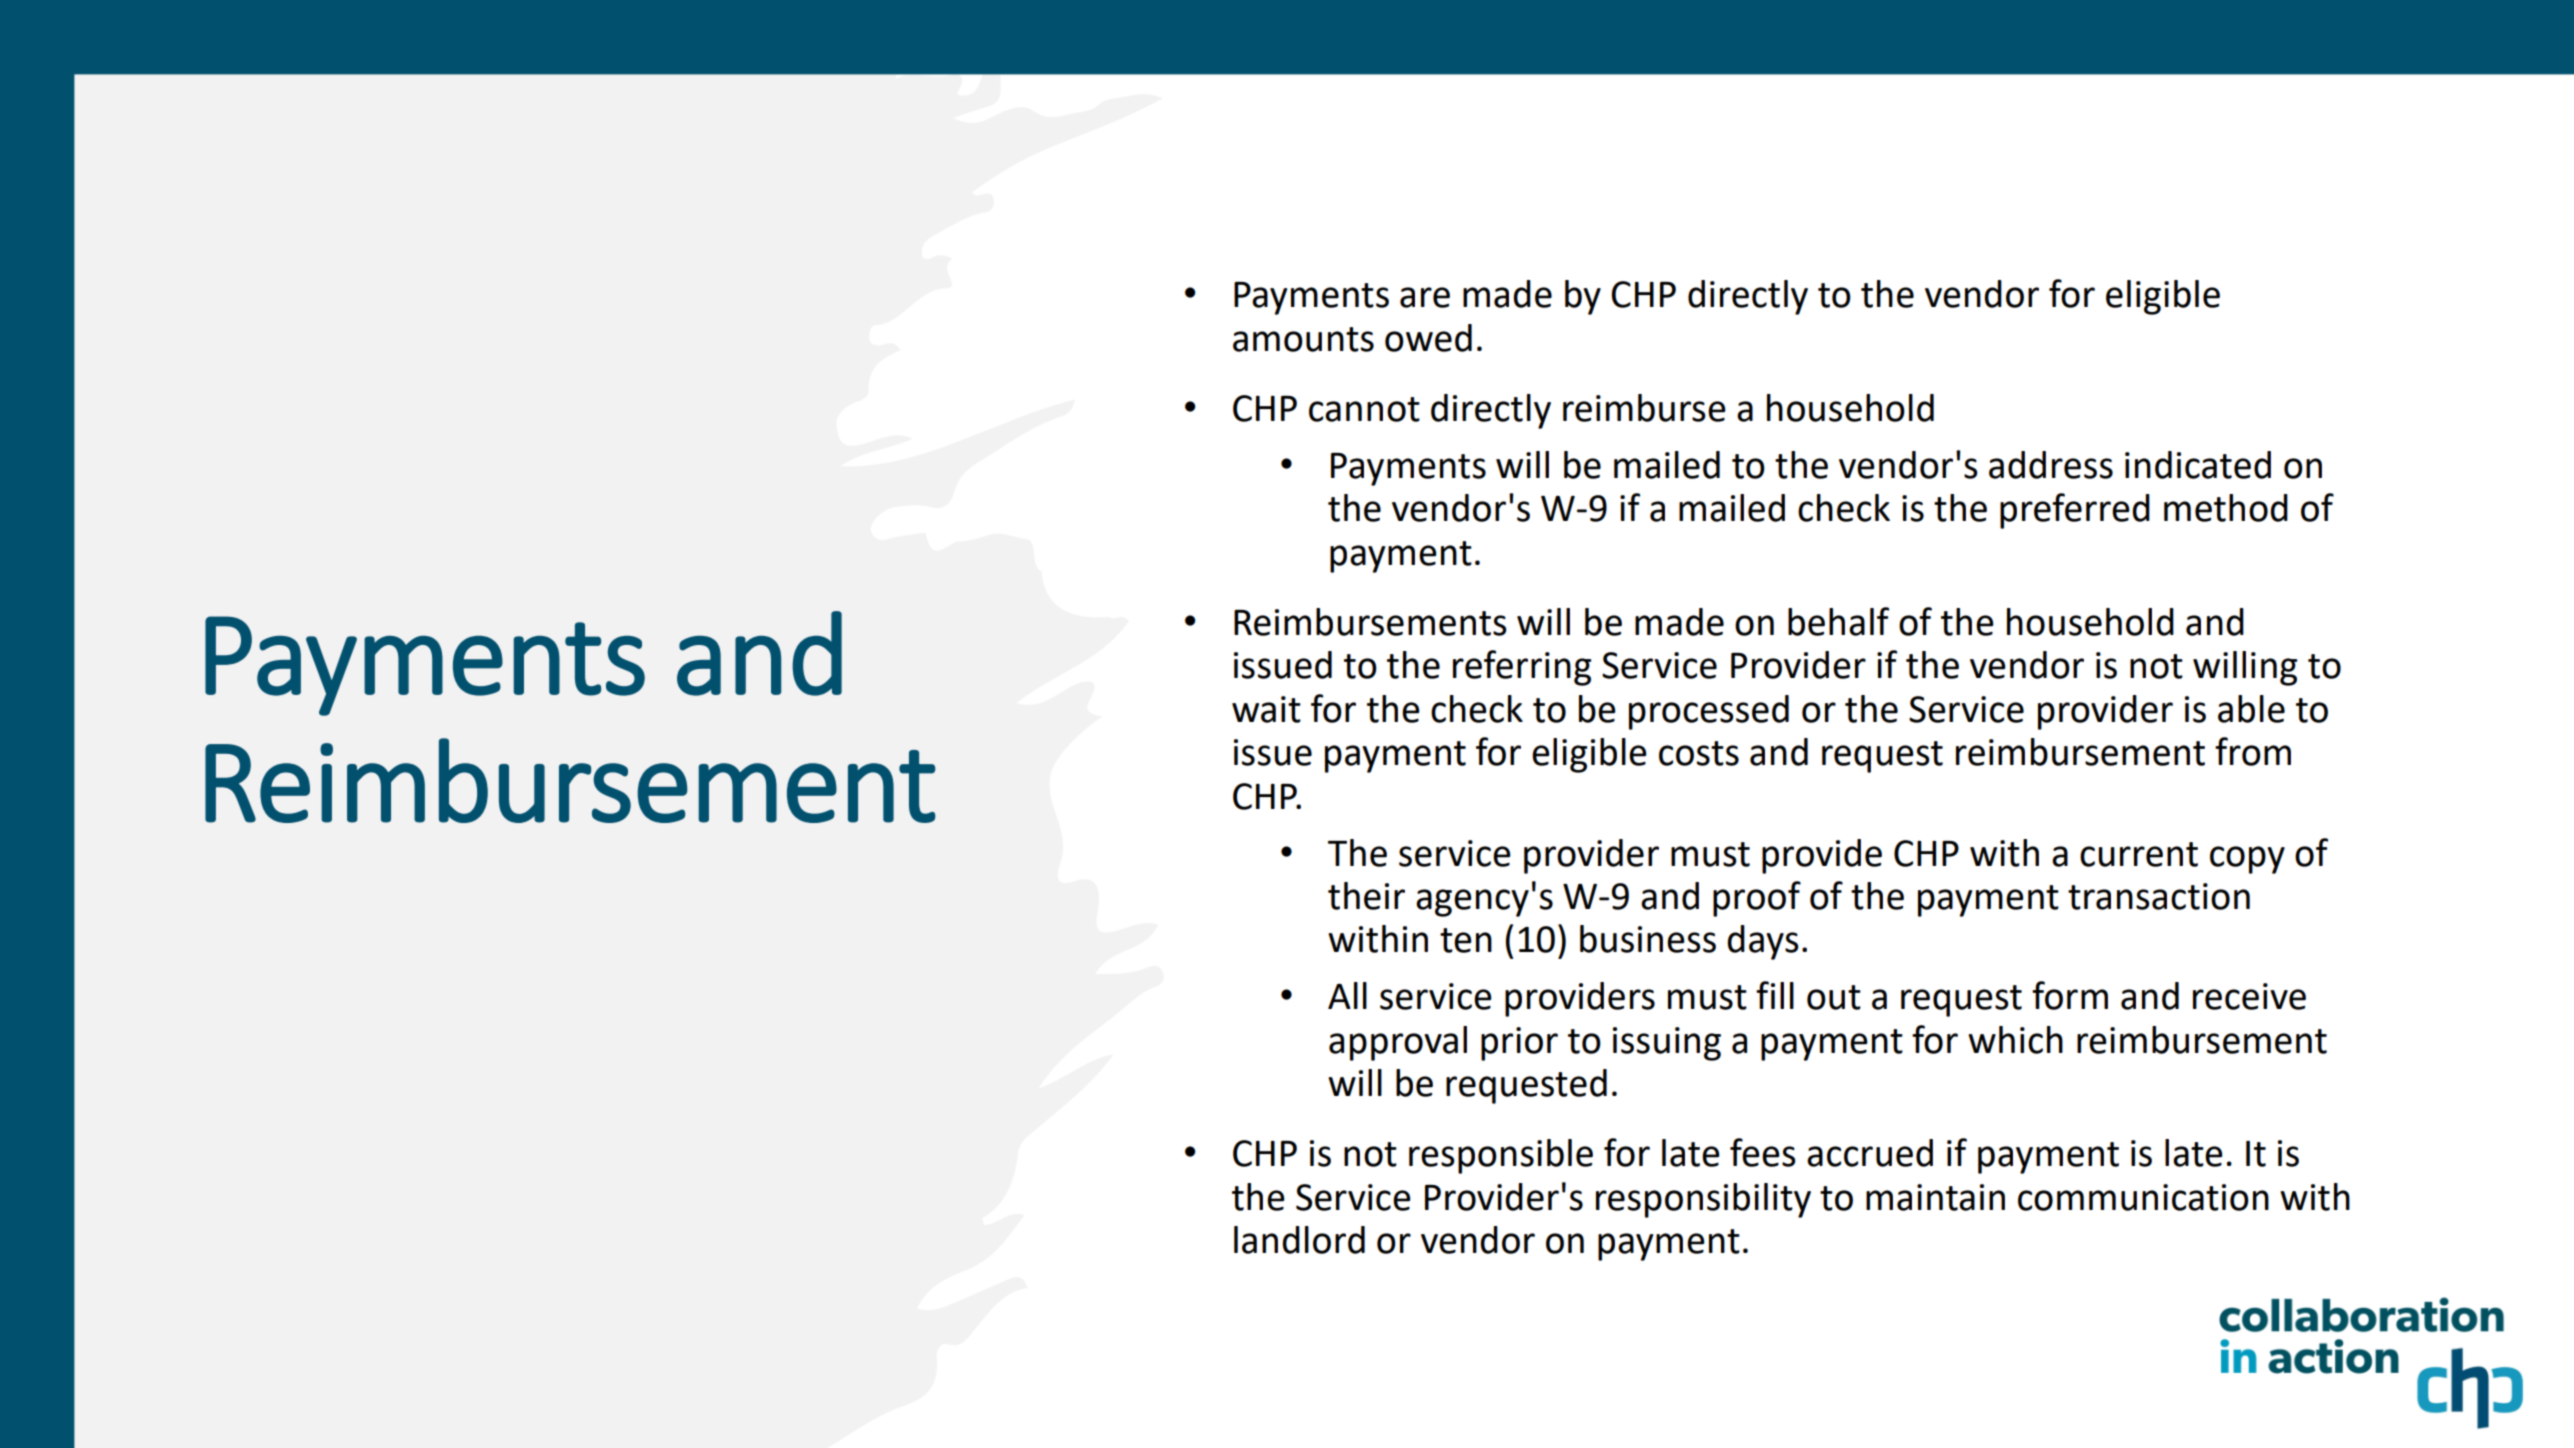  What do you see at coordinates (1757, 899) in the screenshot?
I see `proof` at bounding box center [1757, 899].
